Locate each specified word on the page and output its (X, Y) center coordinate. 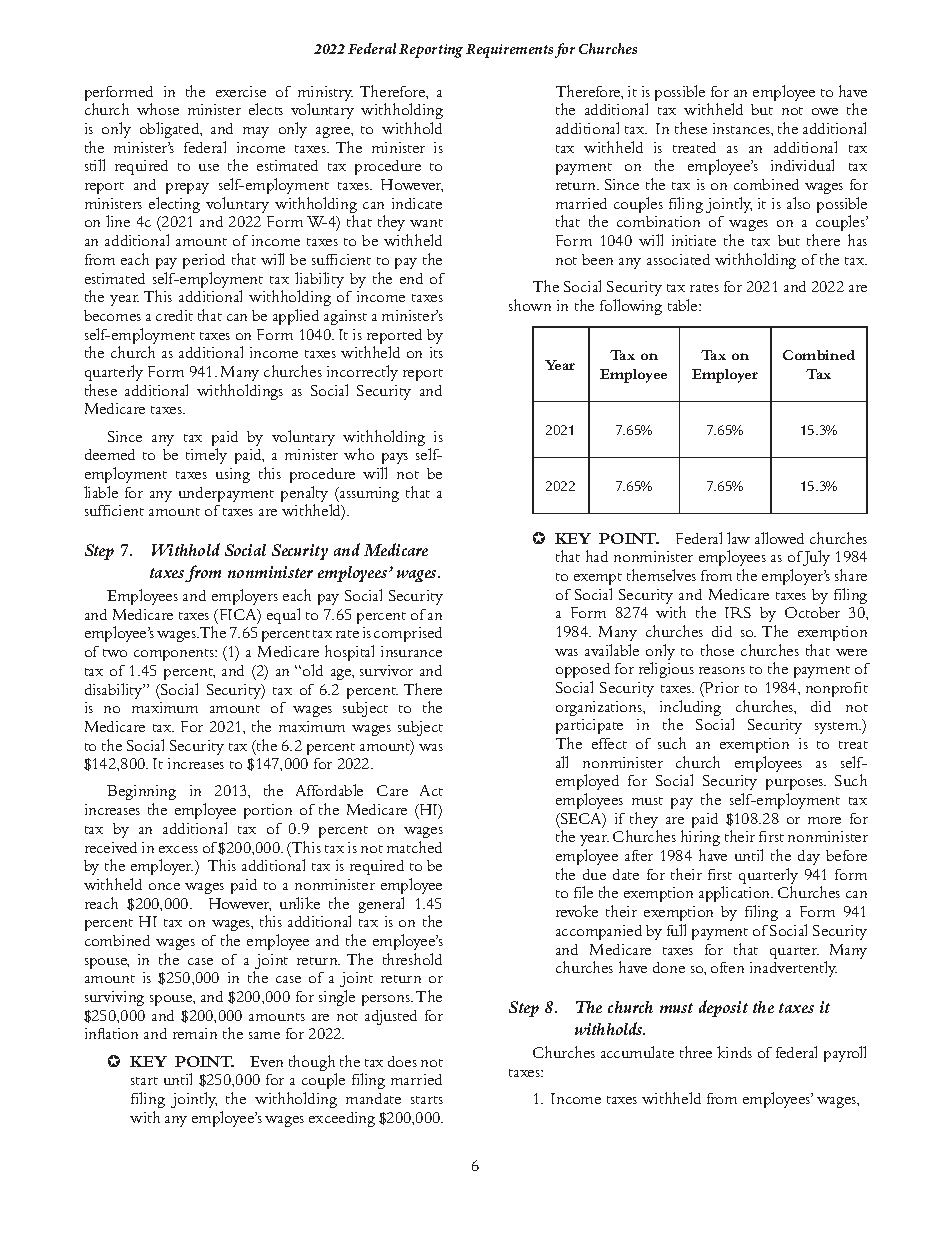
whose (158, 109)
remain (195, 1033)
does (402, 1061)
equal (283, 616)
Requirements (509, 51)
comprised (408, 634)
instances (742, 128)
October (812, 612)
